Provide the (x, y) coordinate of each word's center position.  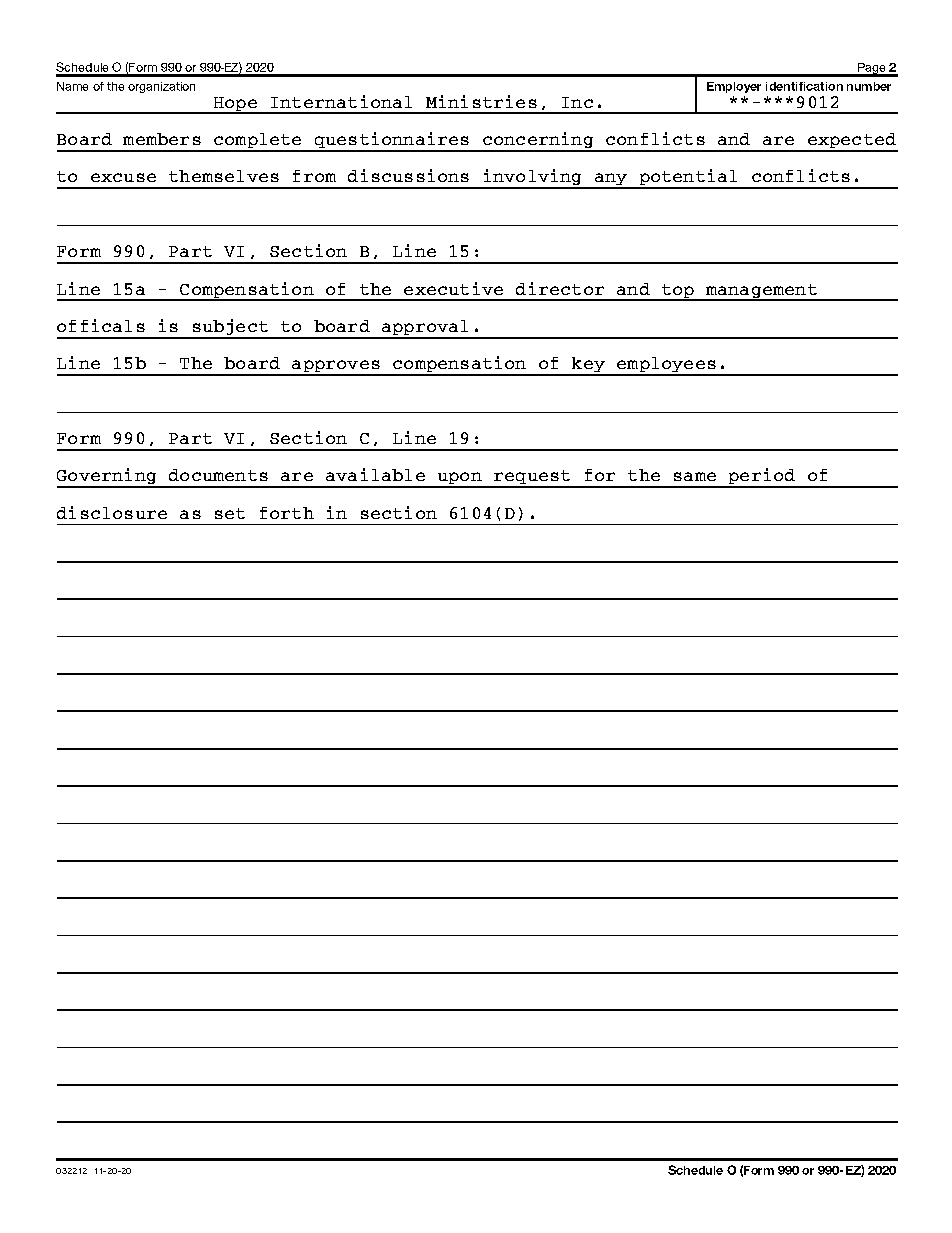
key (589, 366)
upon (460, 479)
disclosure (112, 512)
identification (804, 86)
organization (161, 87)
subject (230, 328)
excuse (123, 177)
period (762, 477)
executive (453, 288)
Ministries (481, 101)
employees (666, 366)
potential (689, 178)
